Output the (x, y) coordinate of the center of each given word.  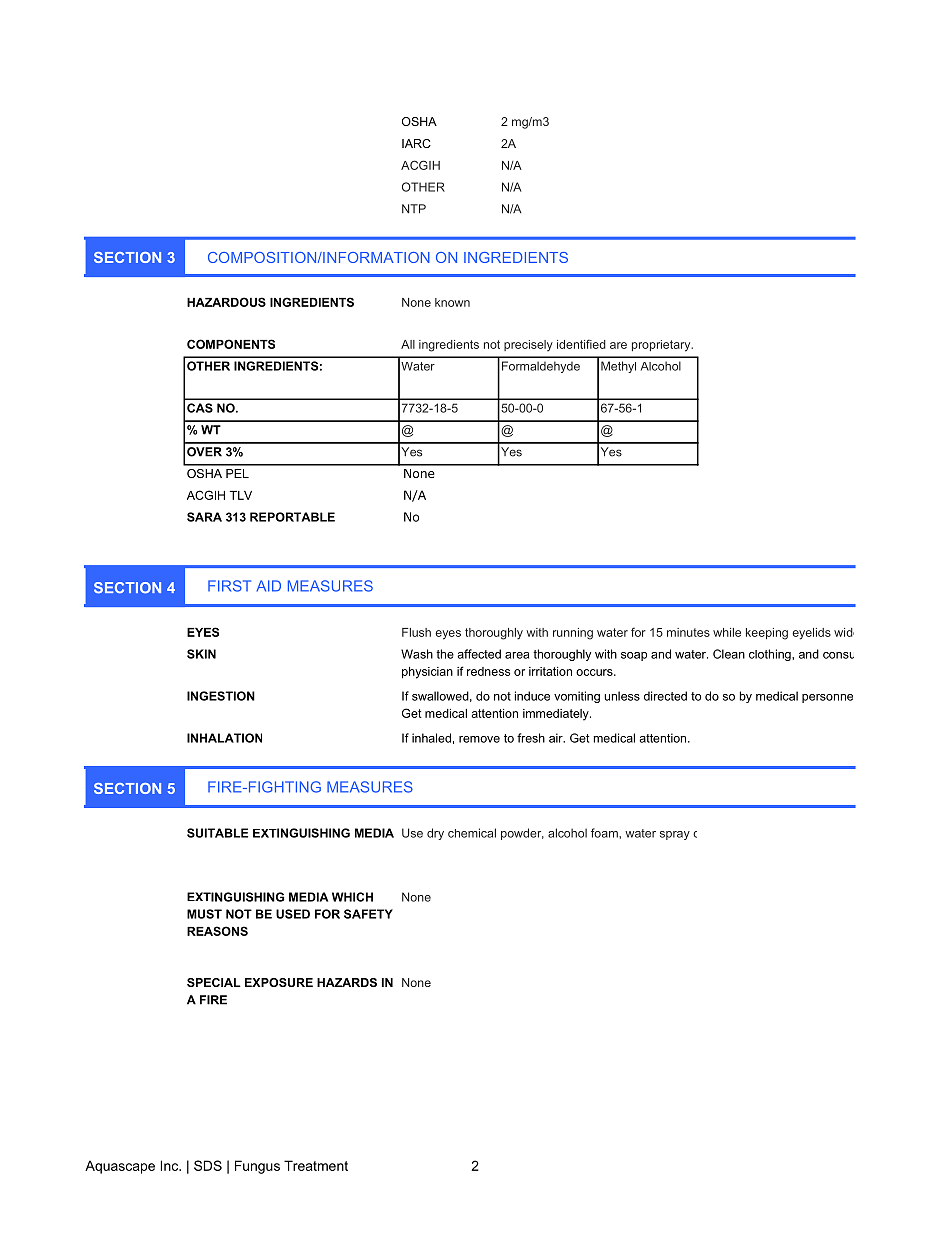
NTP (414, 209)
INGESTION (221, 696)
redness (488, 671)
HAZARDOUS (226, 302)
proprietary (662, 346)
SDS (208, 1165)
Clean (729, 654)
